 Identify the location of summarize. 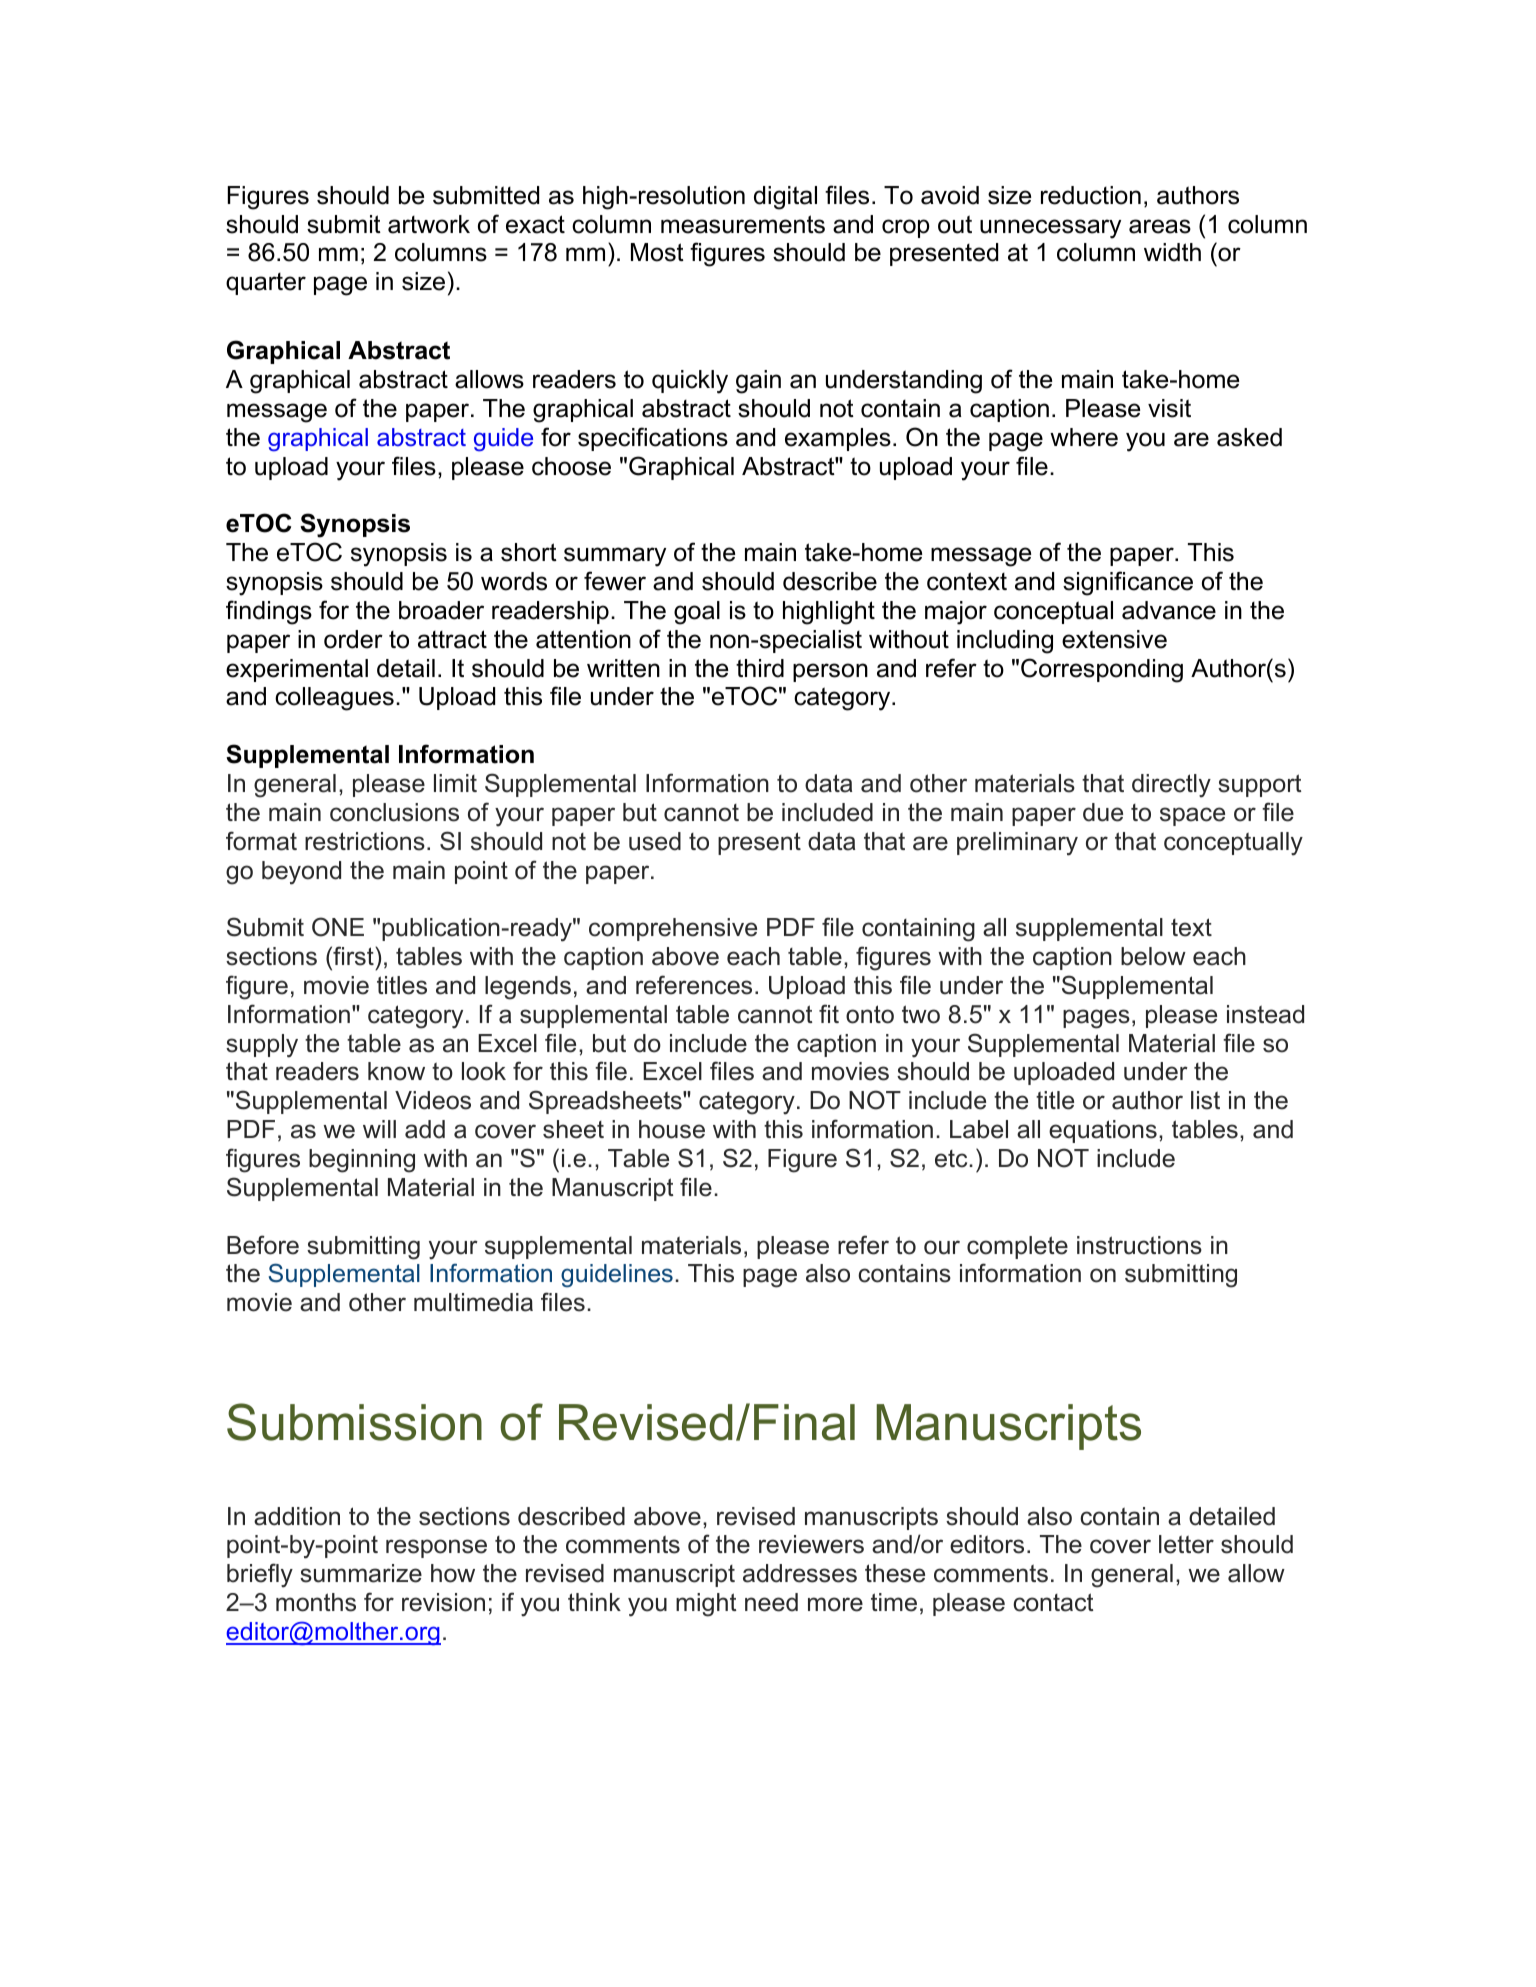
(361, 1573).
